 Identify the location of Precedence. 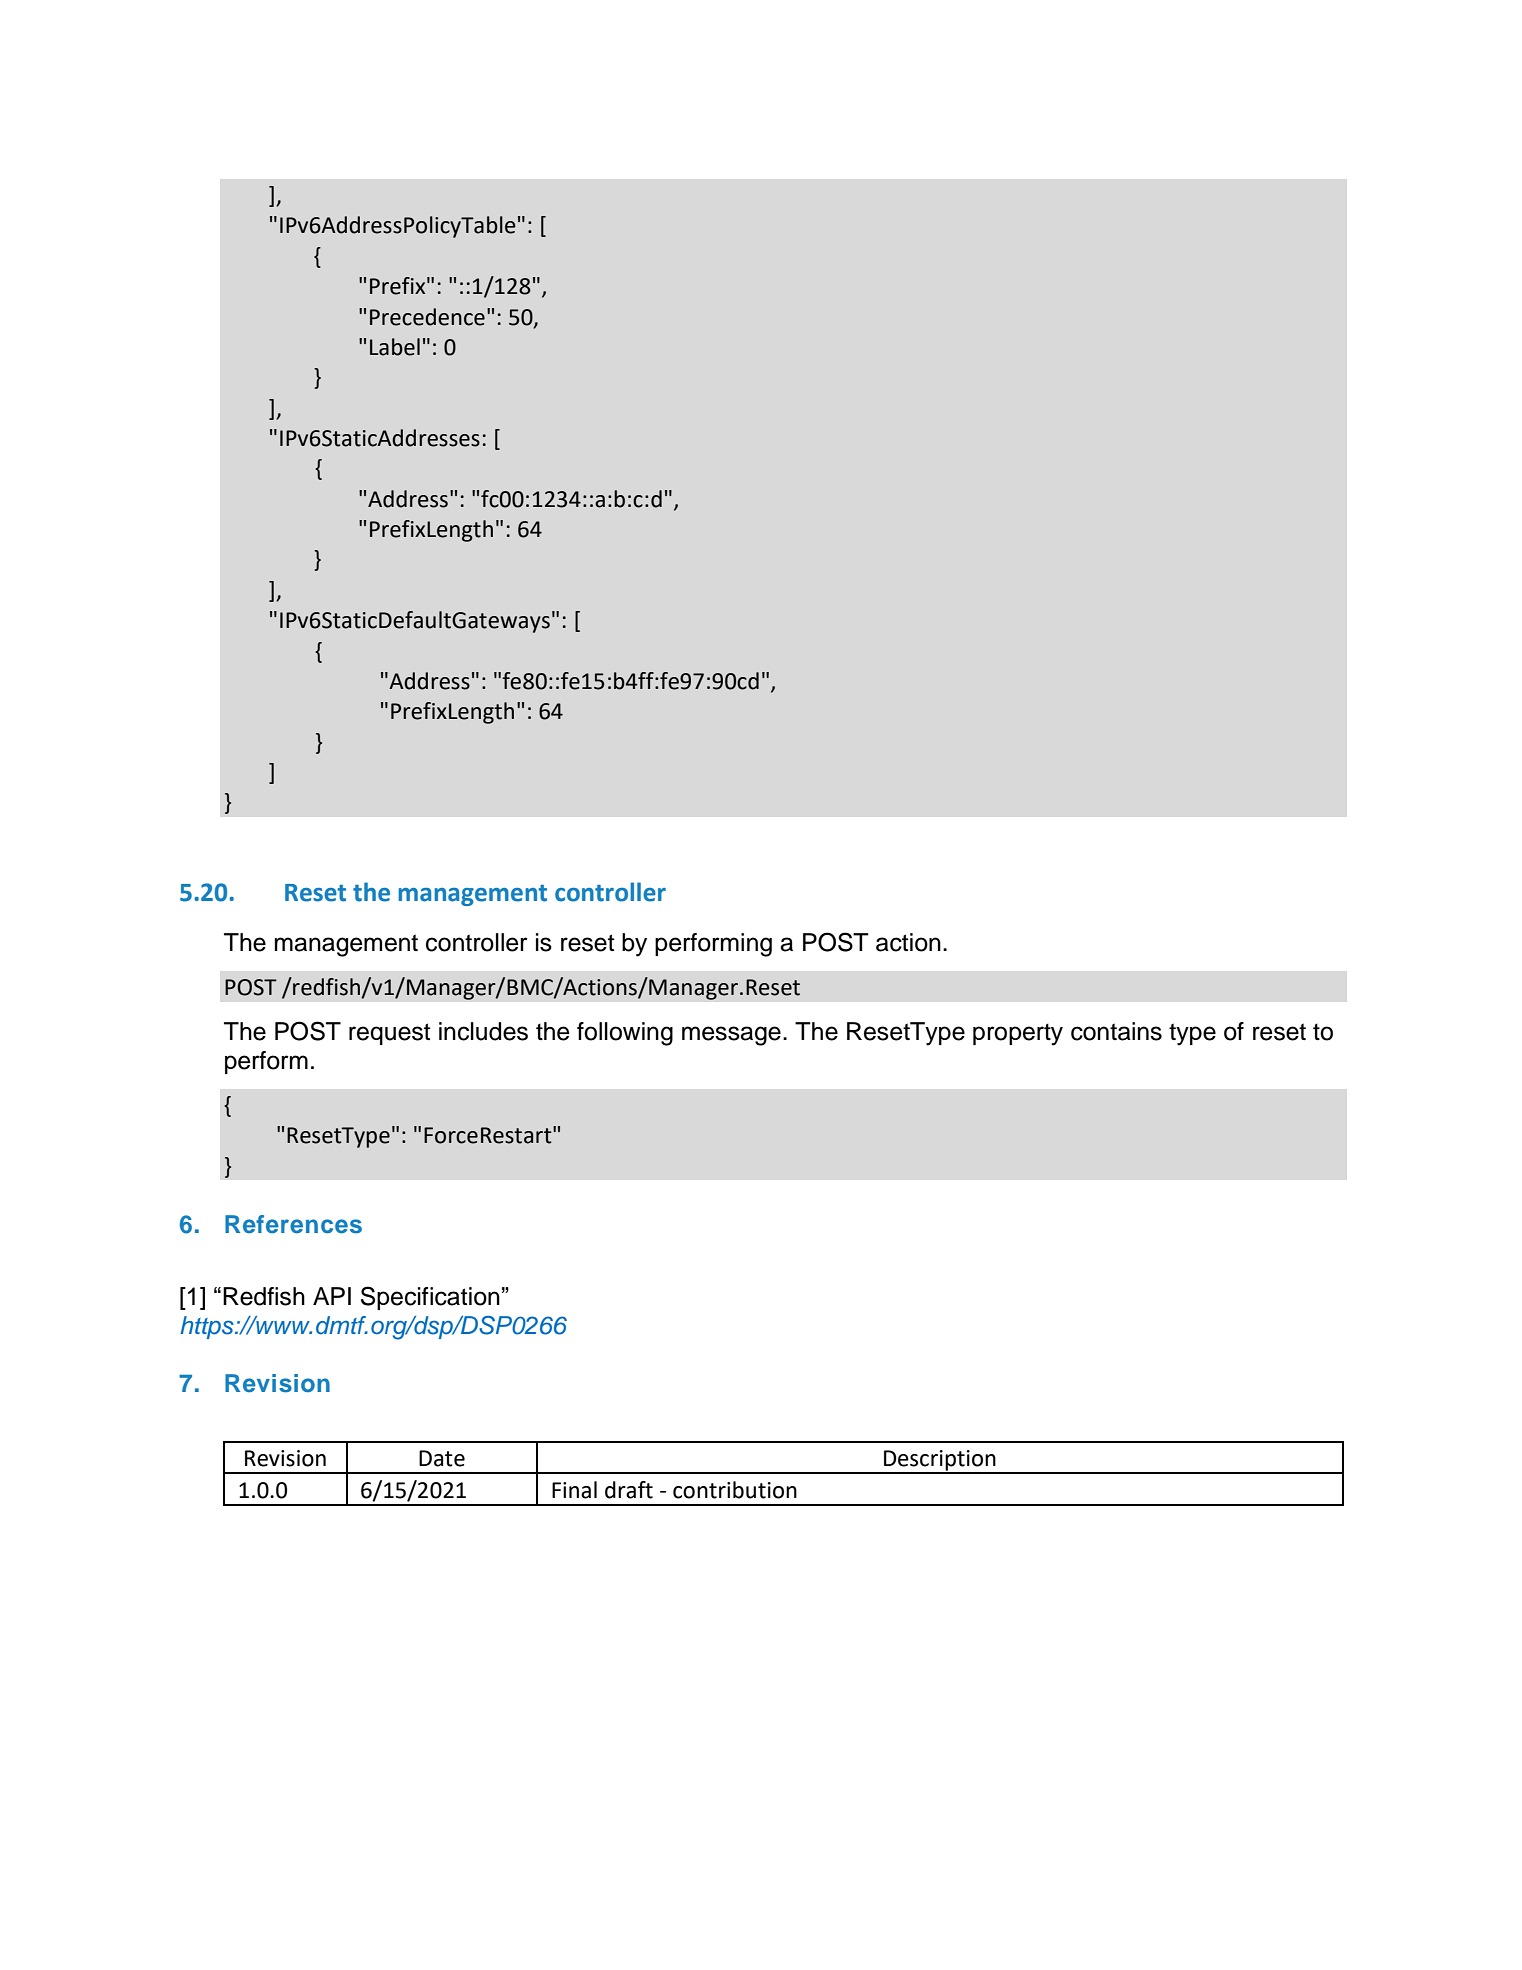
(427, 317).
